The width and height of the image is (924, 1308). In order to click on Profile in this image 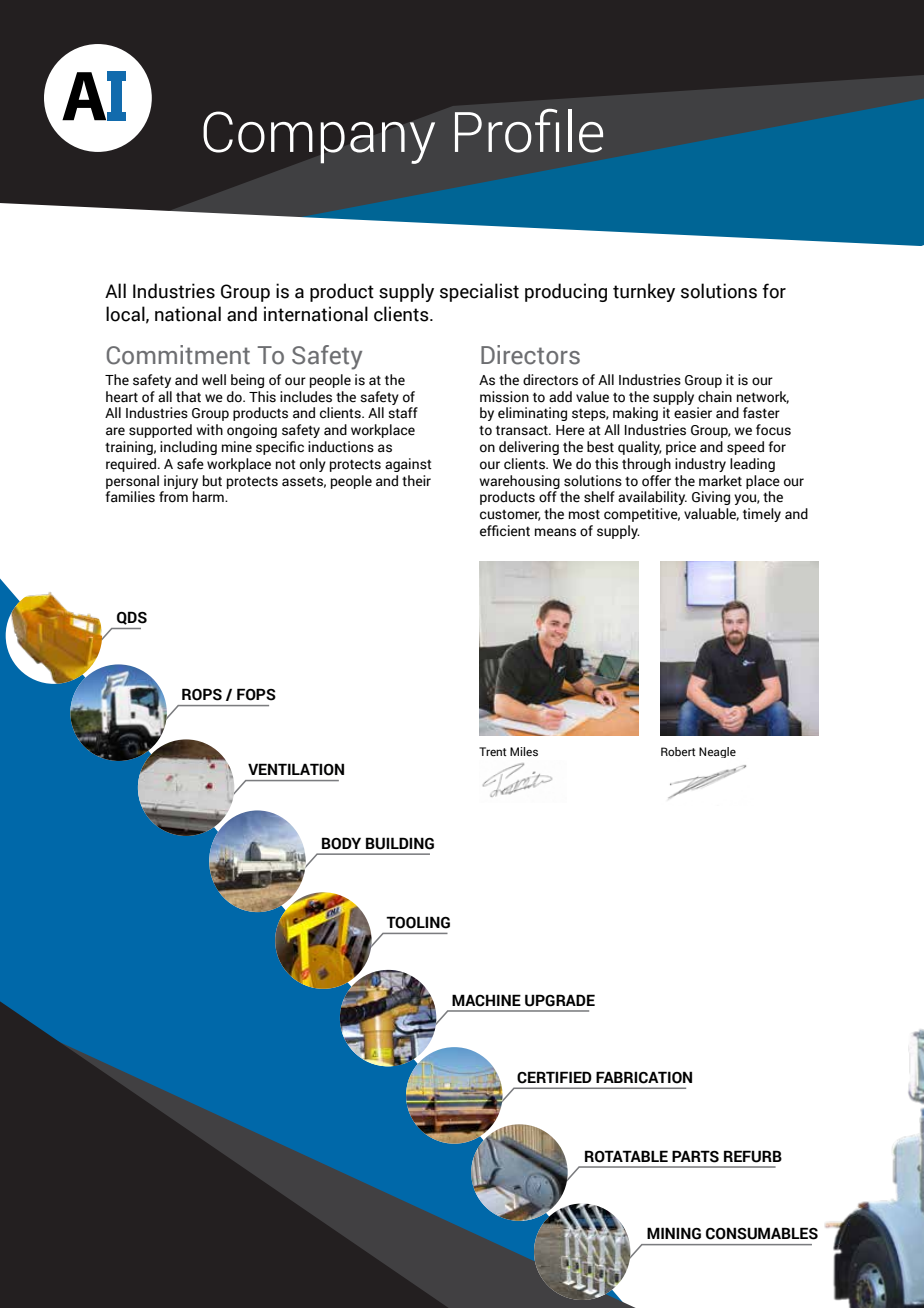, I will do `click(529, 131)`.
